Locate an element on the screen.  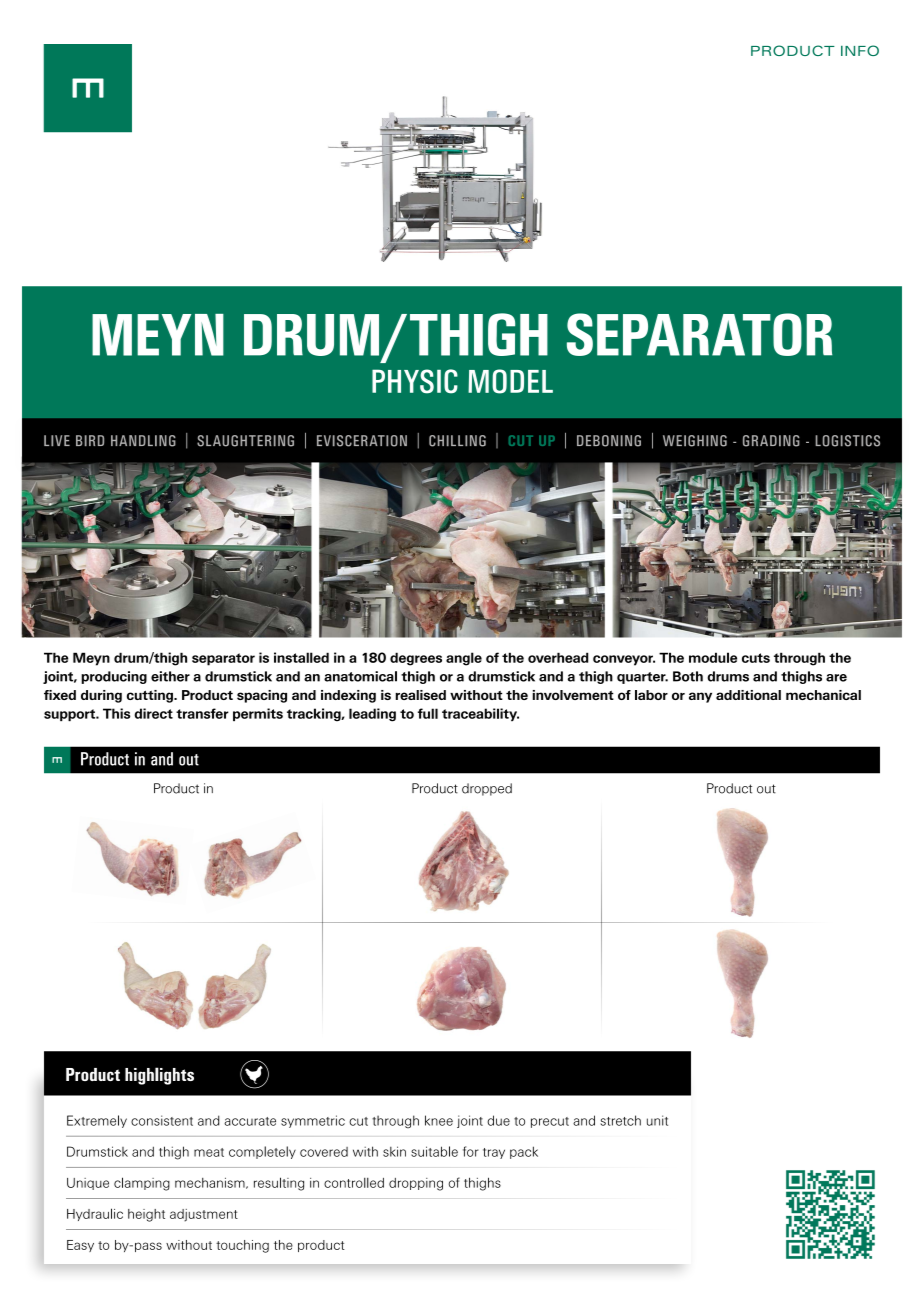
angle is located at coordinates (464, 659).
